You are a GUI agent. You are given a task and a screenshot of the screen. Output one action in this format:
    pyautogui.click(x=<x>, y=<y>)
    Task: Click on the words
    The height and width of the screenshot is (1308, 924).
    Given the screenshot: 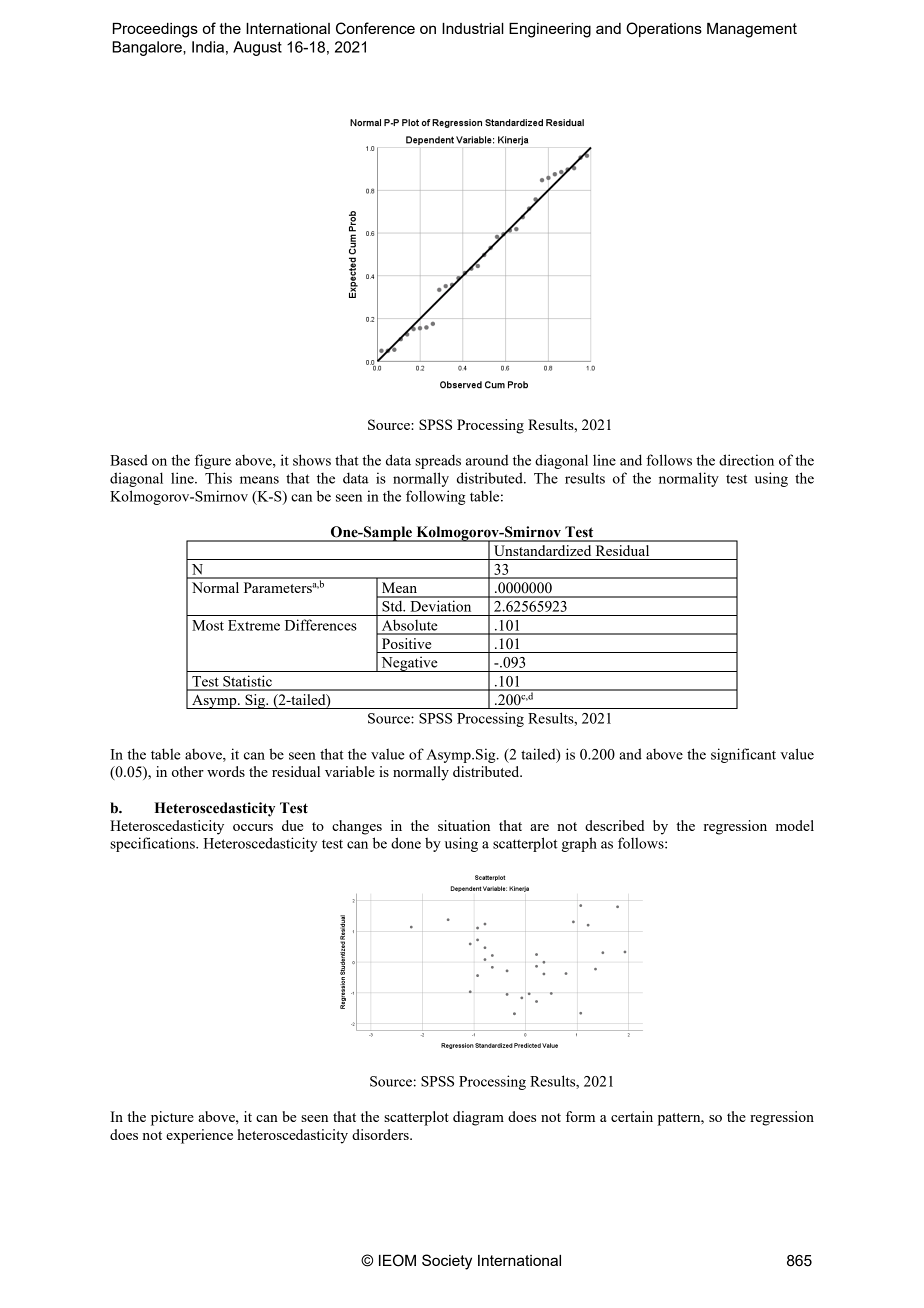 What is the action you would take?
    pyautogui.click(x=226, y=771)
